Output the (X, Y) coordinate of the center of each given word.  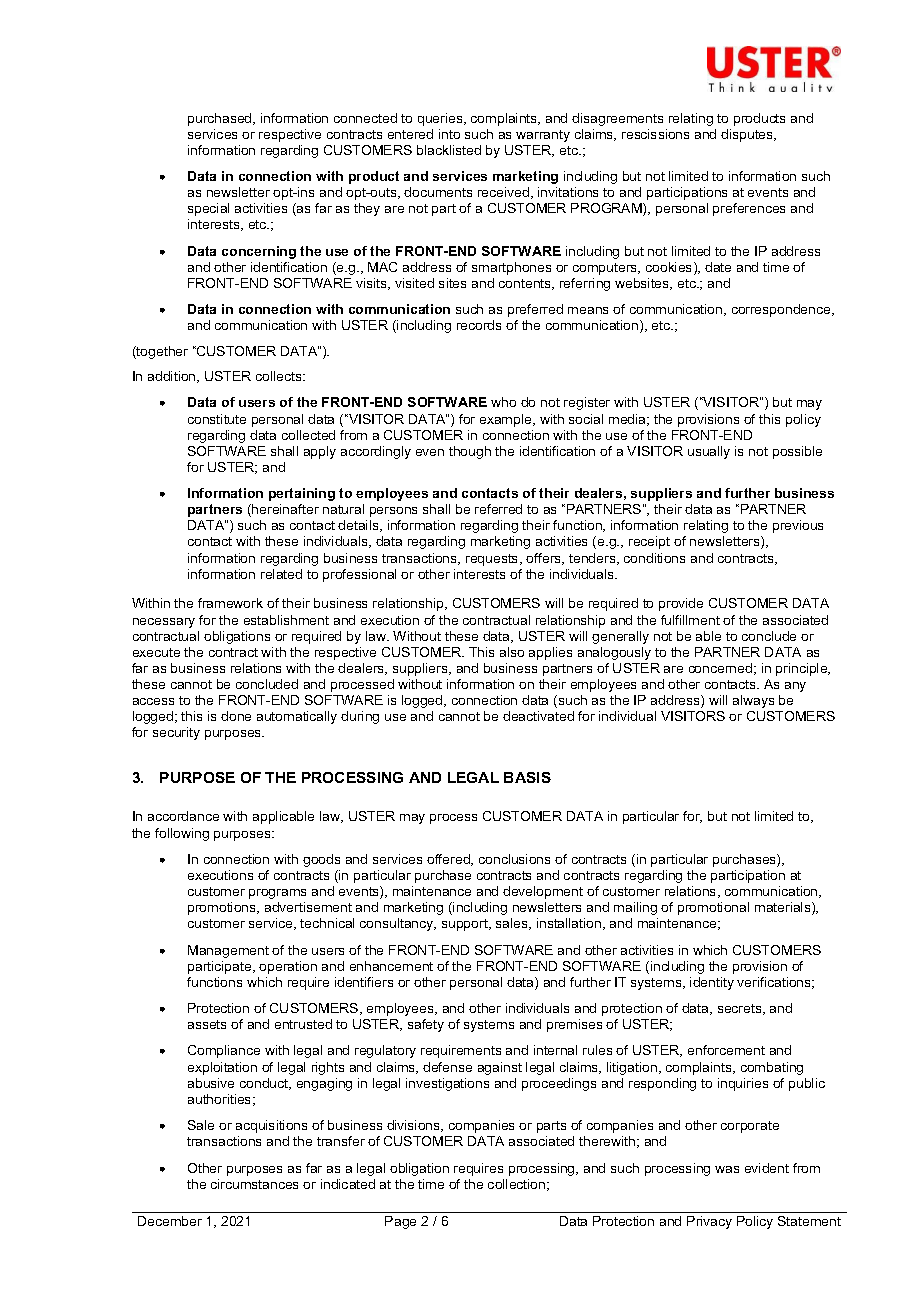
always (753, 701)
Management (228, 951)
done (236, 716)
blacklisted (449, 150)
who (503, 402)
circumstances (254, 1184)
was (727, 1169)
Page (400, 1222)
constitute (217, 419)
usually (709, 452)
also (512, 652)
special (208, 209)
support (466, 925)
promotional (713, 908)
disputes (748, 135)
